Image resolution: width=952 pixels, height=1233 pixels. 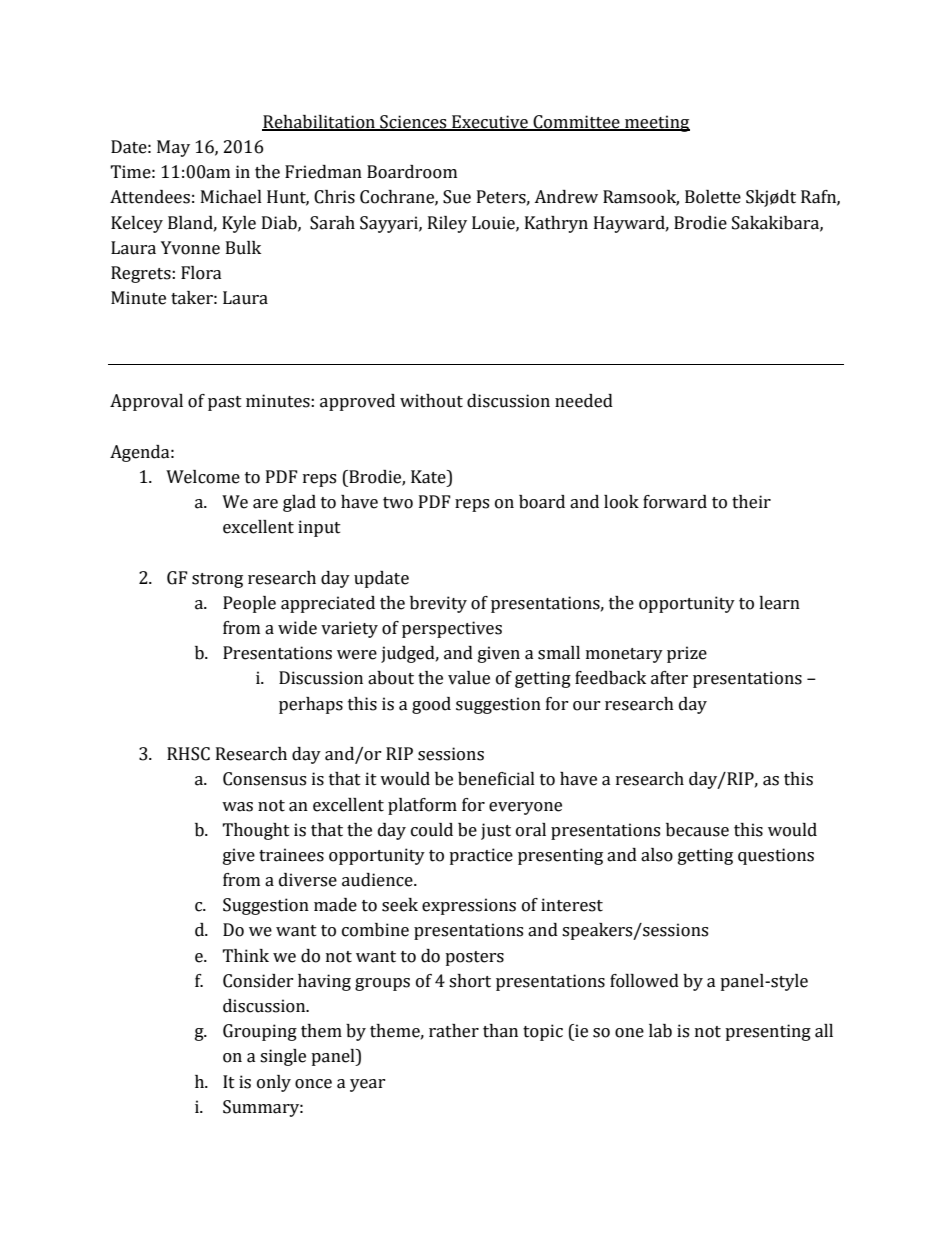 I want to click on meeting, so click(x=656, y=123).
